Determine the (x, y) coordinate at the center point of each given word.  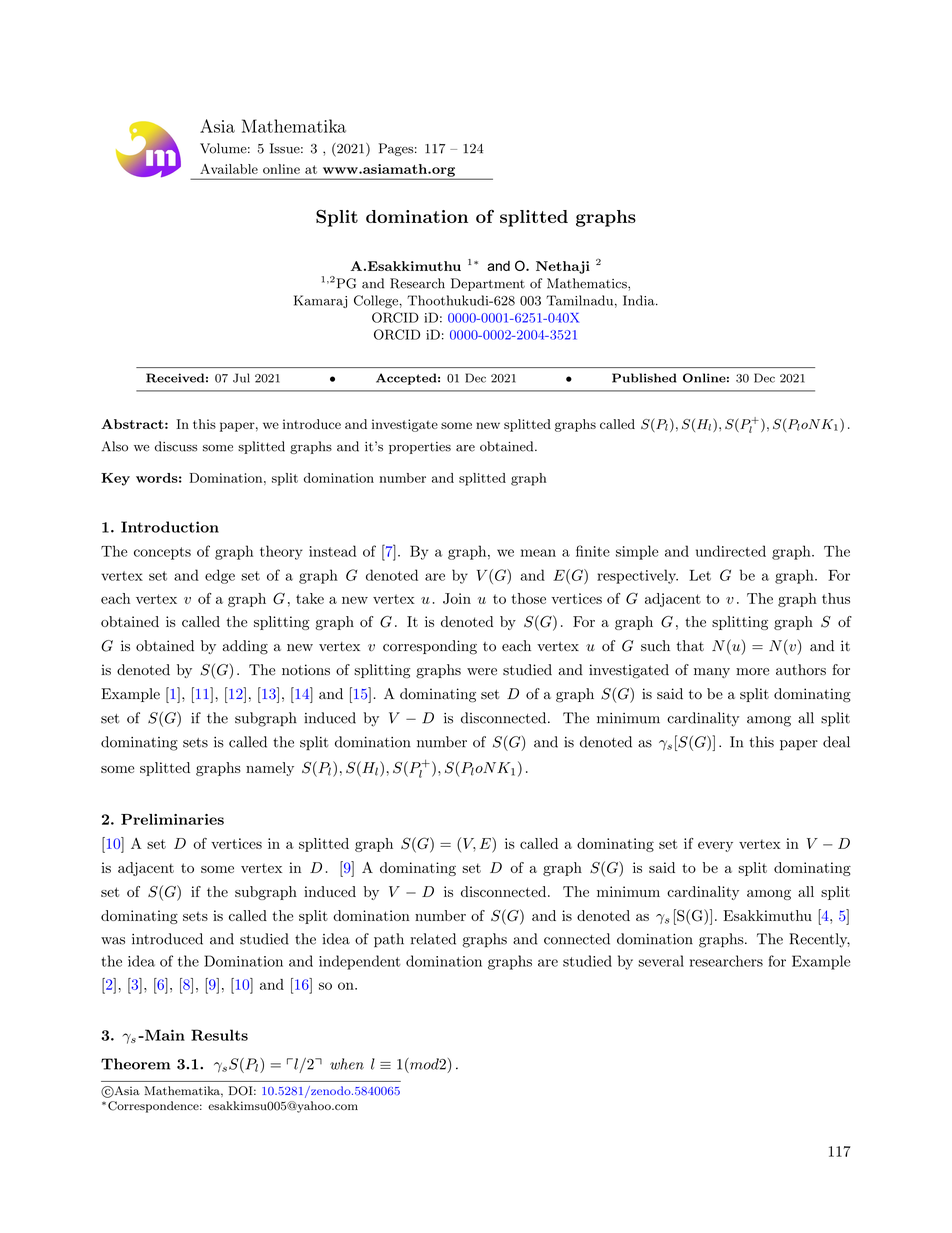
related (433, 939)
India (640, 300)
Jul (241, 378)
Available (229, 169)
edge (220, 576)
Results (219, 1035)
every (715, 846)
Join (457, 598)
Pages (396, 149)
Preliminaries (172, 819)
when (347, 1064)
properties (420, 448)
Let (700, 575)
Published (644, 378)
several (661, 961)
